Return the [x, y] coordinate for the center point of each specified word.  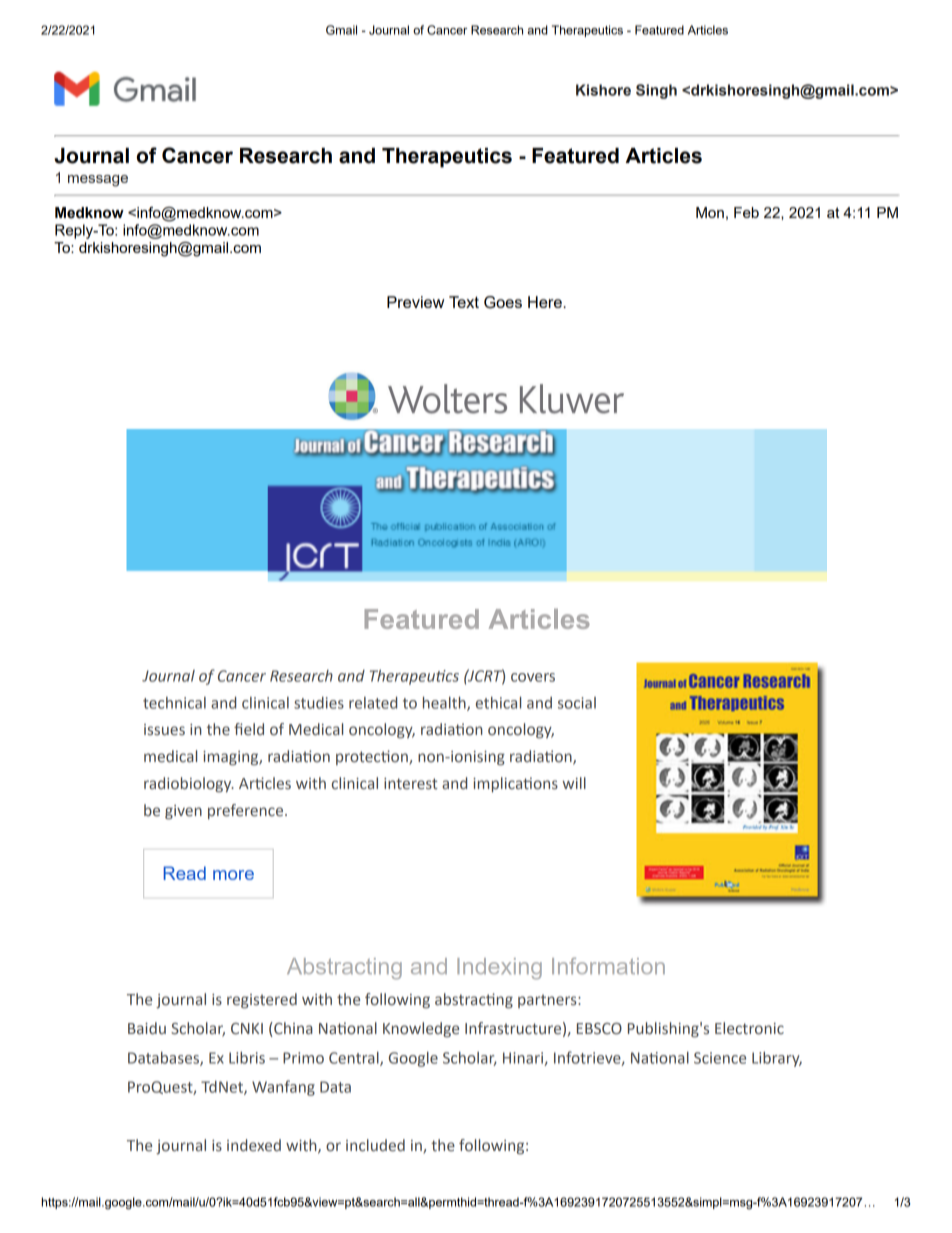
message [98, 181]
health [445, 704]
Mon [710, 212]
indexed [254, 1145]
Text [464, 302]
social [577, 703]
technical [174, 703]
